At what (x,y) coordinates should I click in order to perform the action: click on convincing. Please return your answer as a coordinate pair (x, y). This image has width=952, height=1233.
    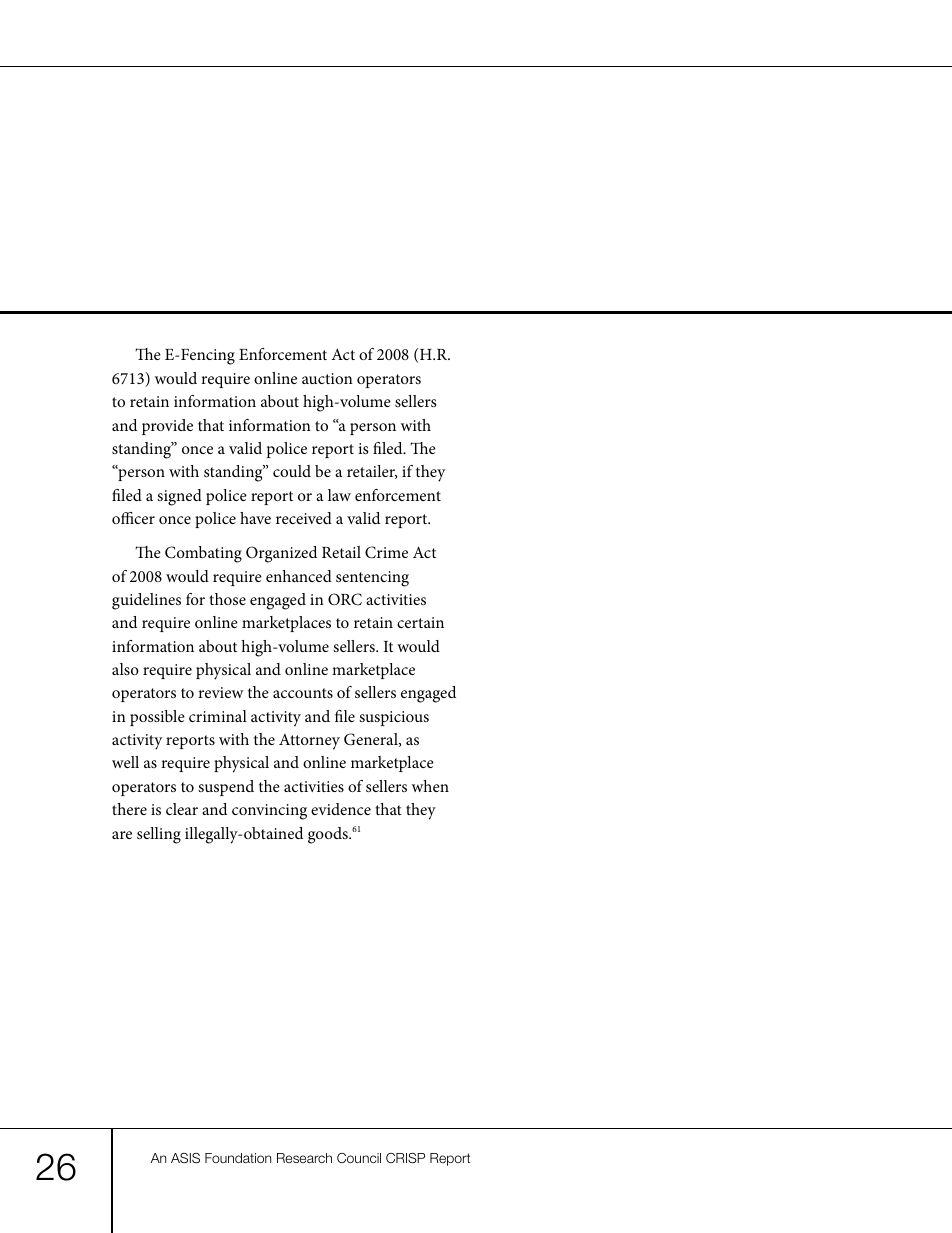
    Looking at the image, I should click on (269, 812).
